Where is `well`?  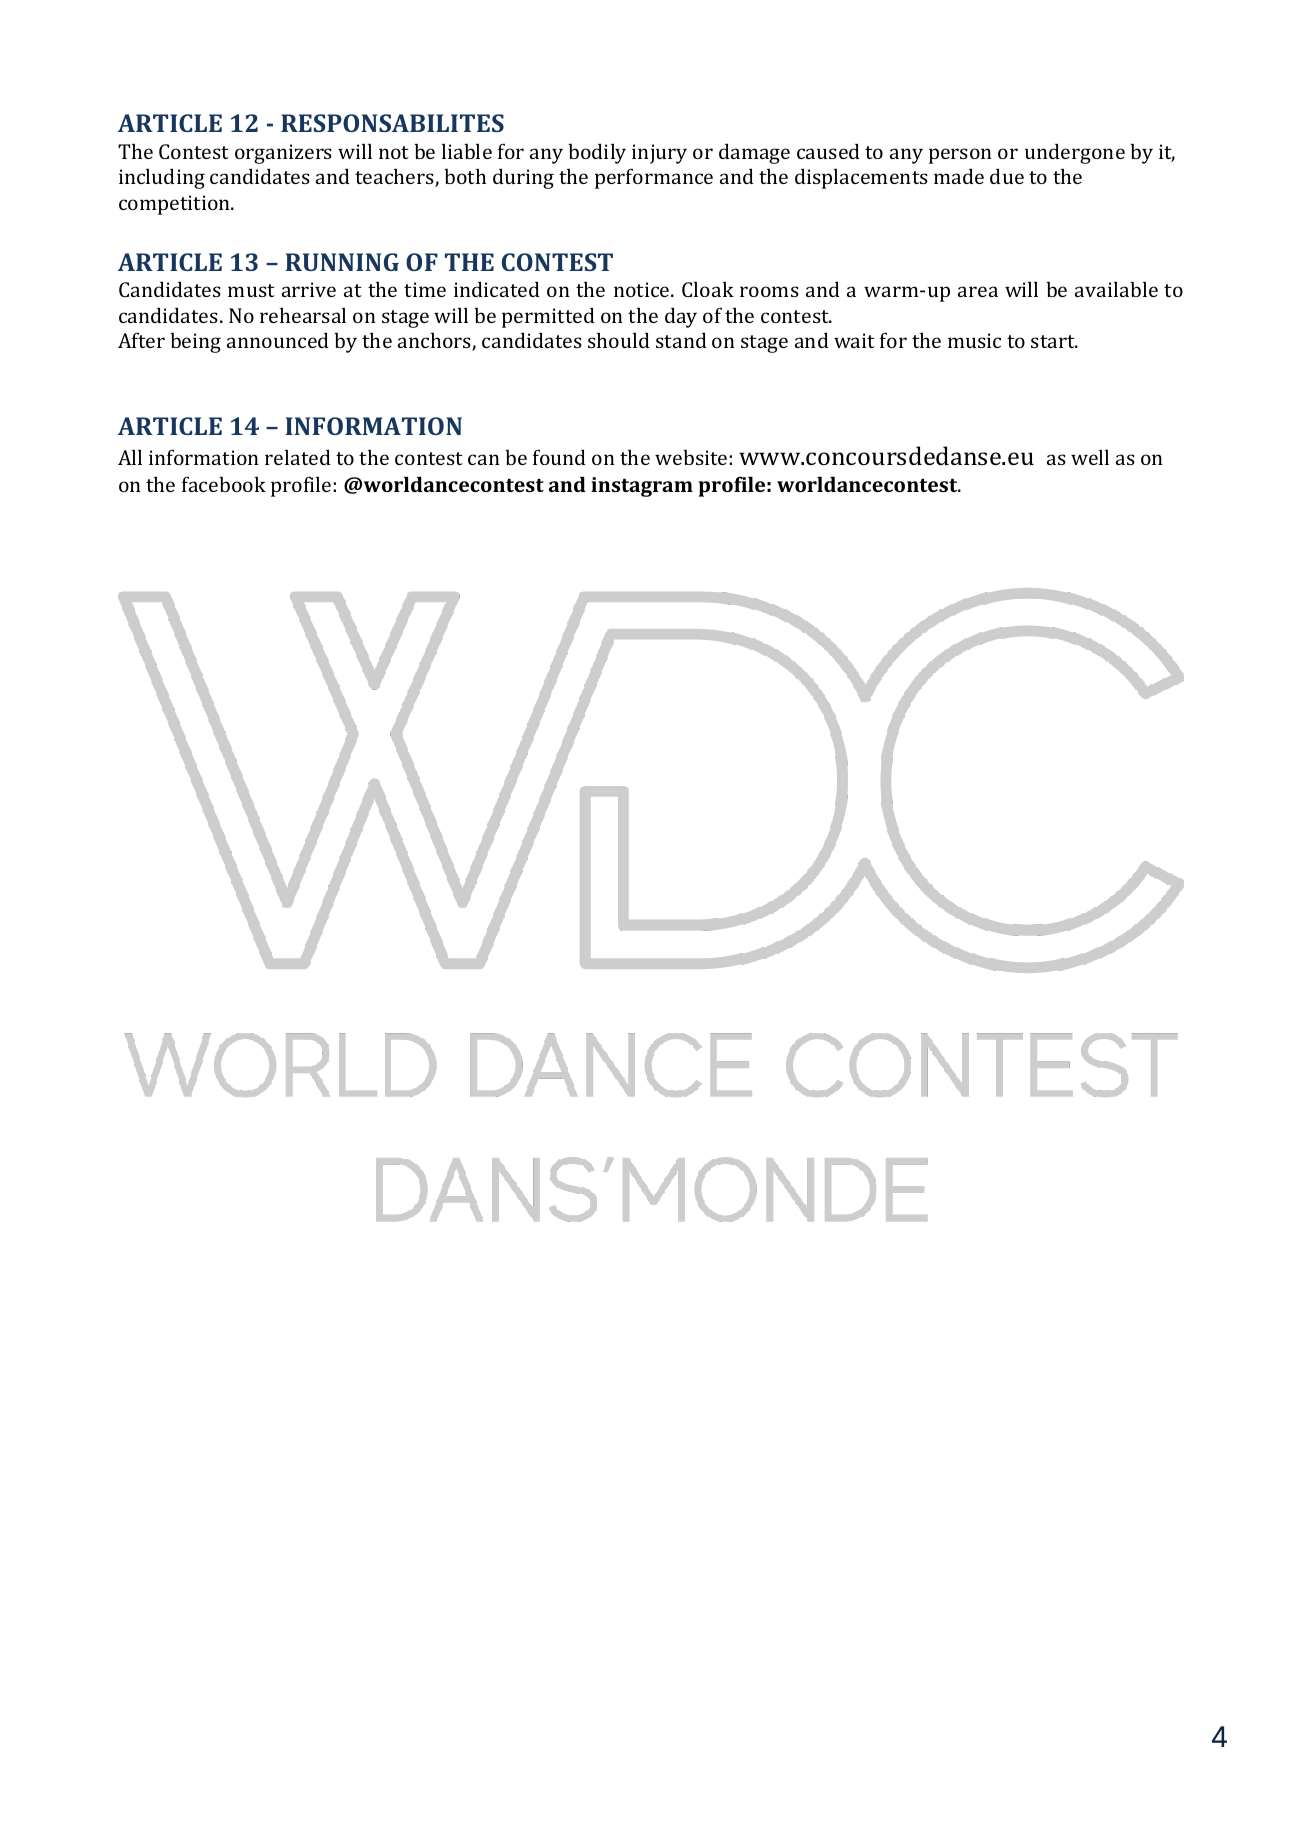
well is located at coordinates (1090, 457).
